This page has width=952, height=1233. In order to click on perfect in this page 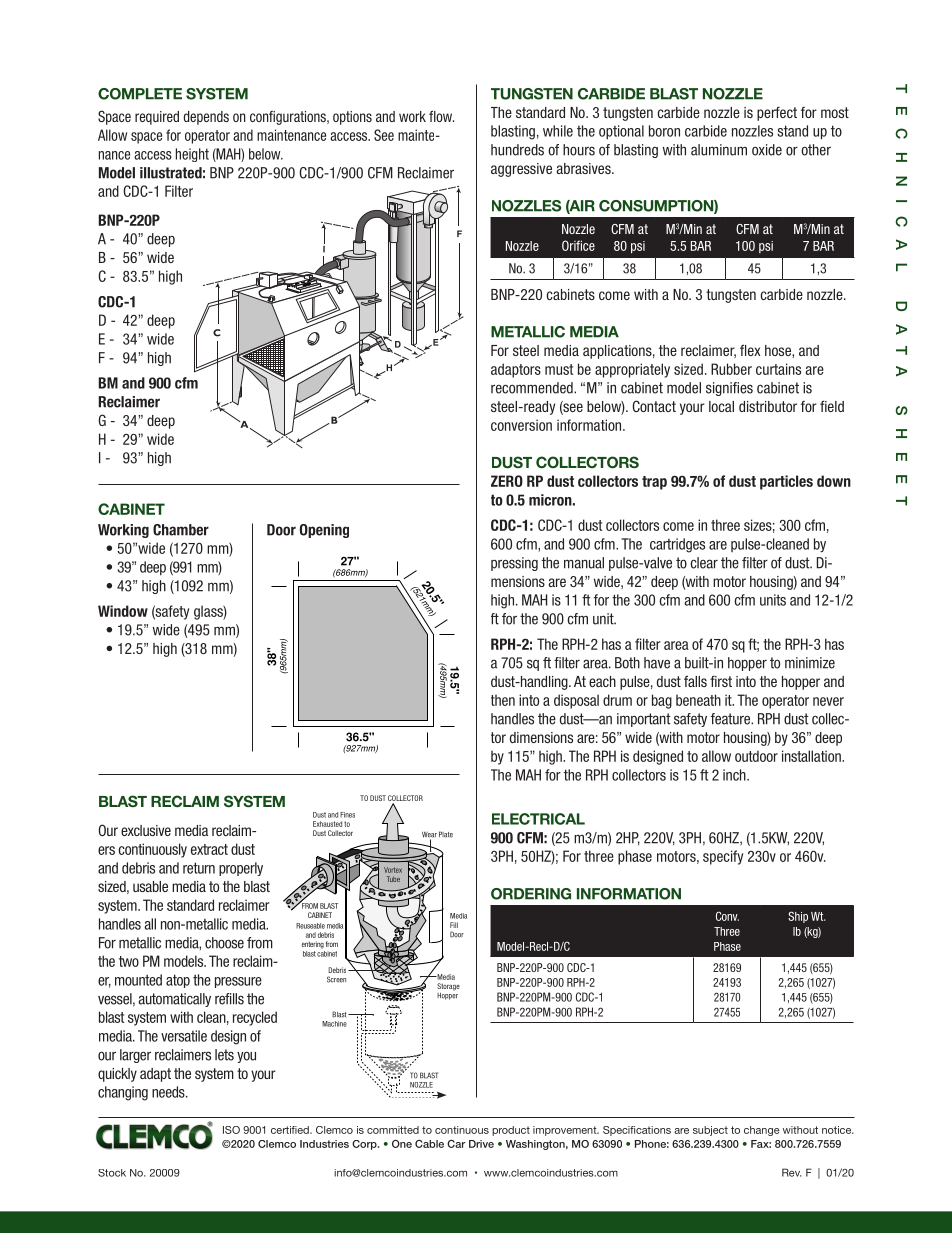, I will do `click(777, 114)`.
